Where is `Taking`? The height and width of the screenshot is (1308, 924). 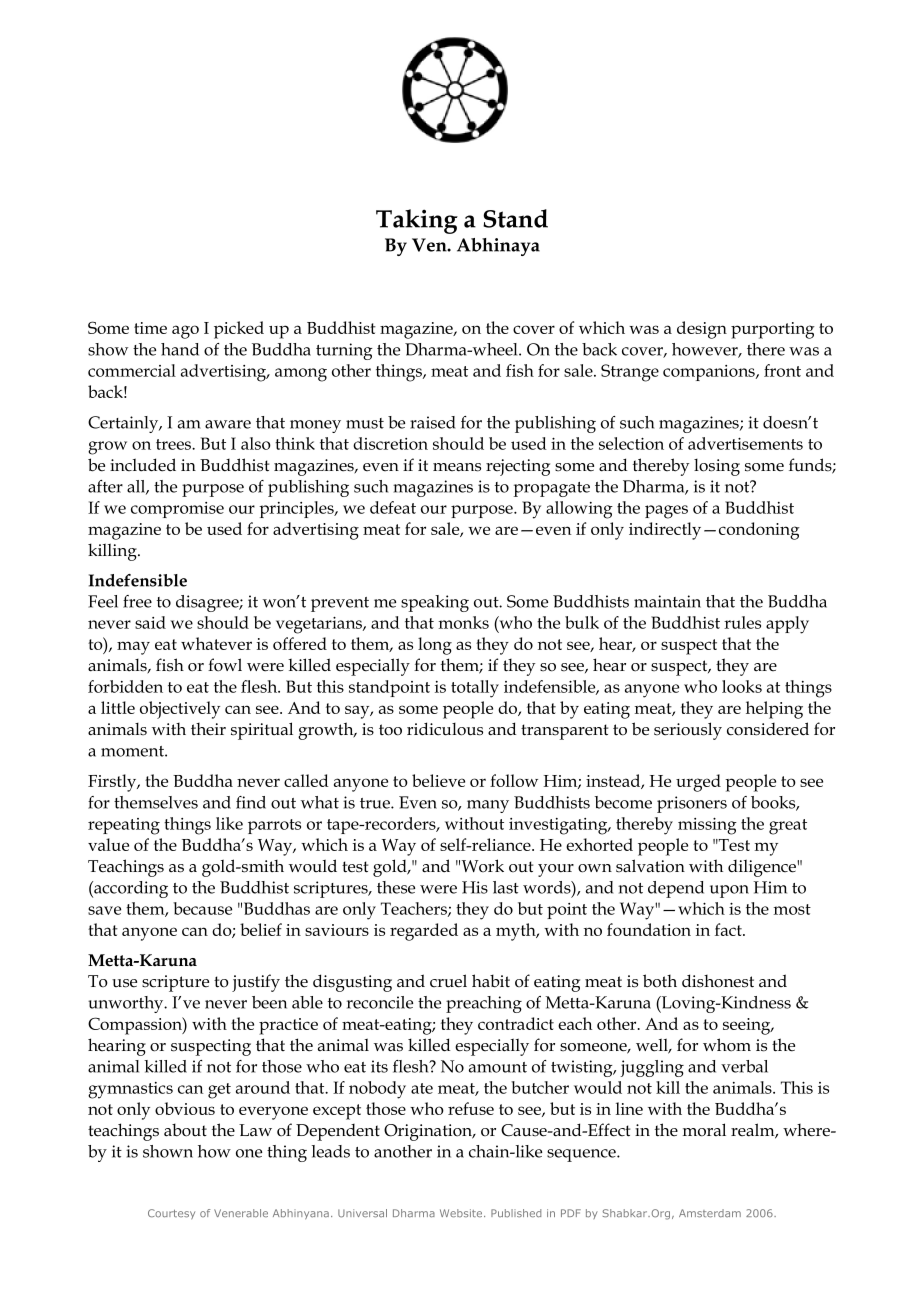
Taking is located at coordinates (417, 221).
